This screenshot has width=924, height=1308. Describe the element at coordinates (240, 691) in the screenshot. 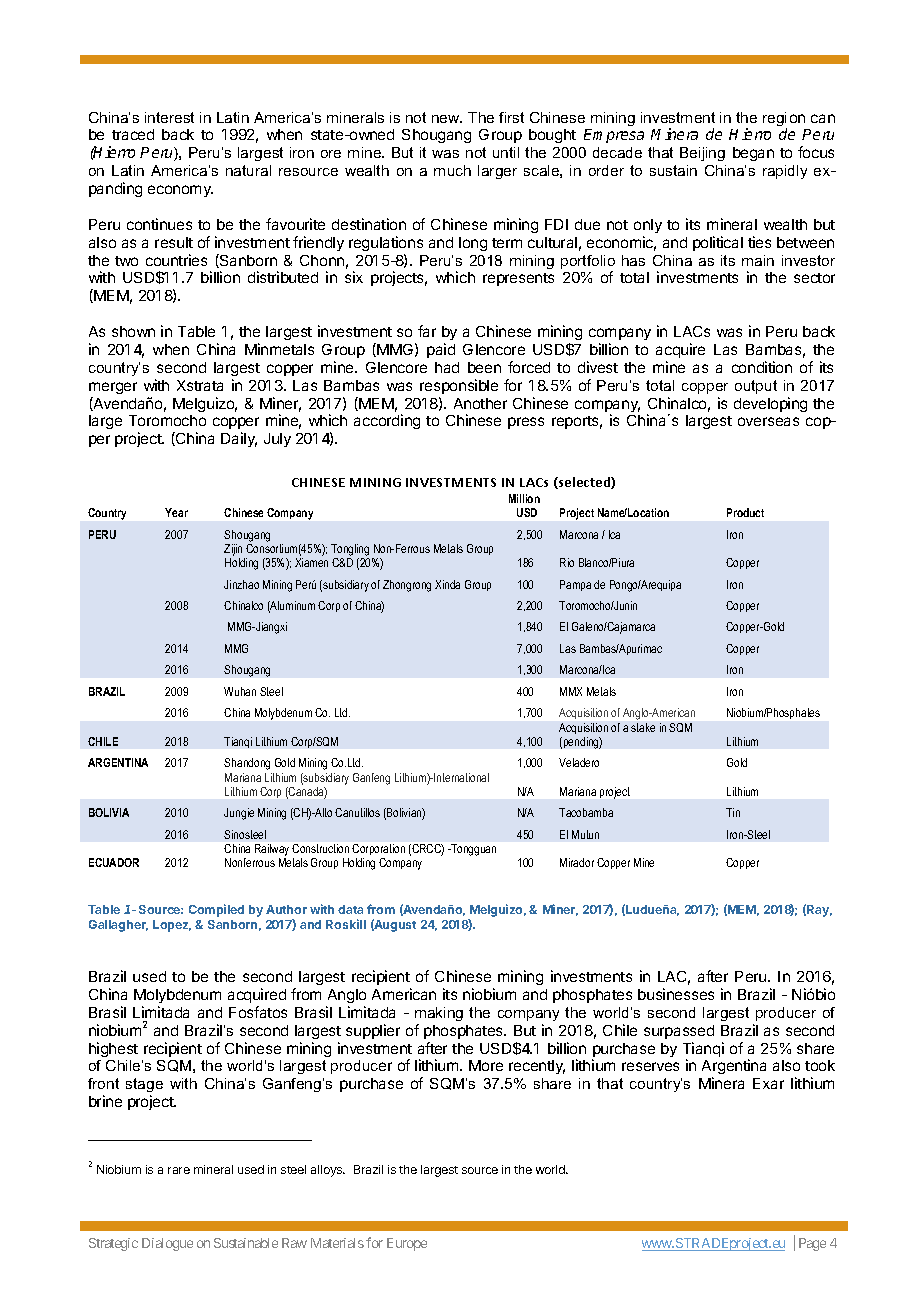

I see `Wuhan` at that location.
